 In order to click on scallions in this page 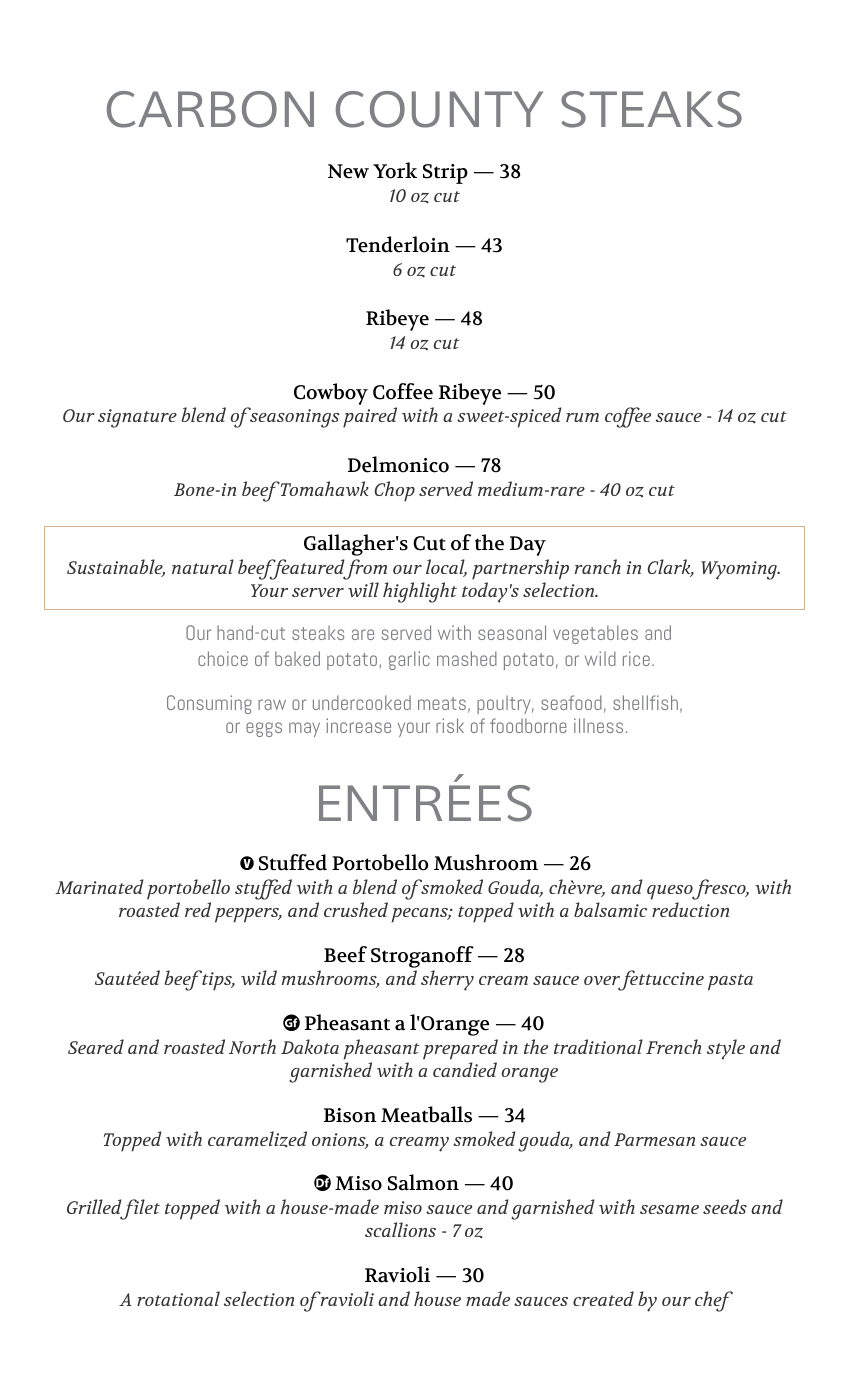, I will do `click(400, 1229)`.
